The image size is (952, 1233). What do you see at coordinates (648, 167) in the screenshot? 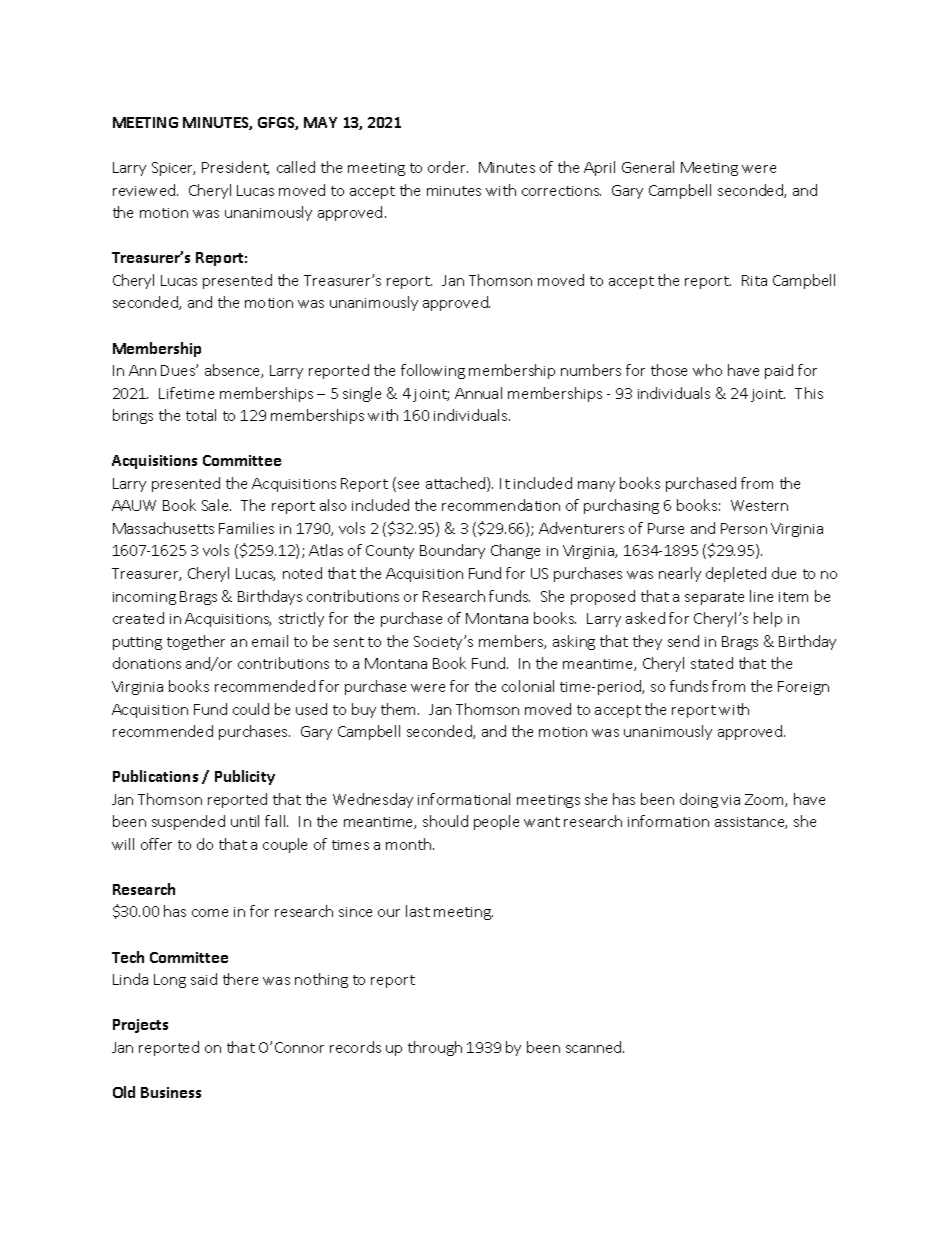
I see `General` at bounding box center [648, 167].
